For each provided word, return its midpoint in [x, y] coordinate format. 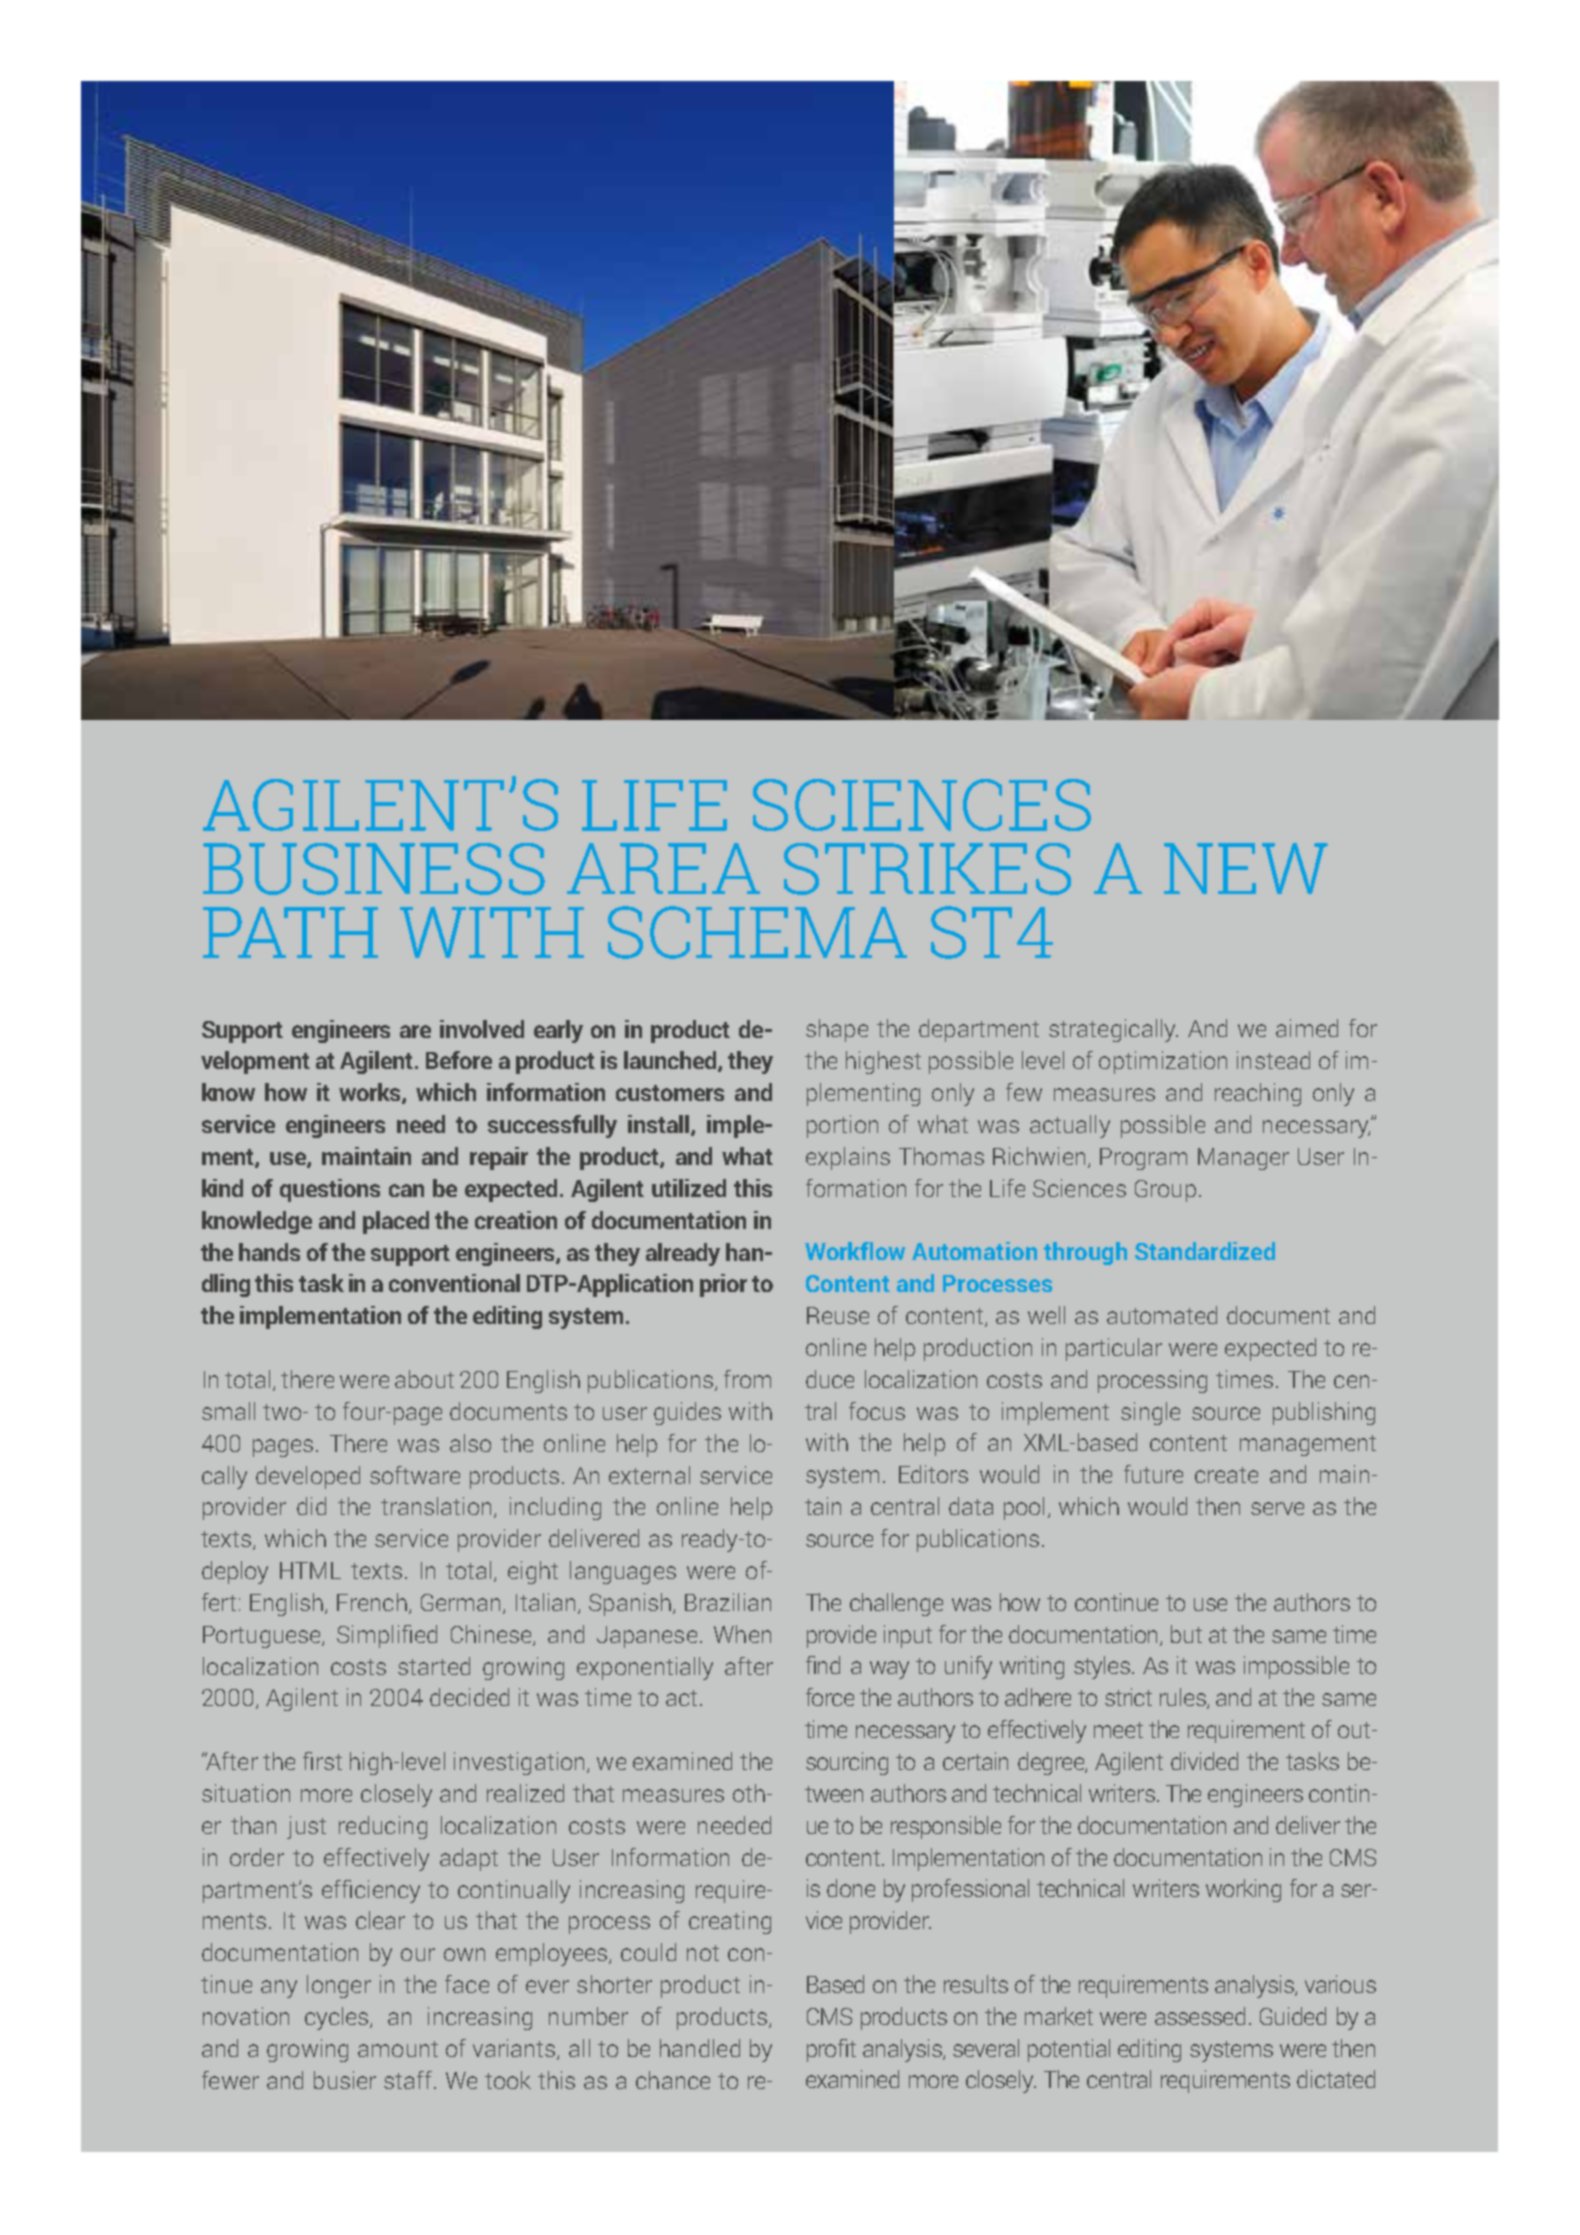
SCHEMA [757, 932]
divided [1204, 1761]
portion [842, 1126]
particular [1114, 1349]
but [1186, 1634]
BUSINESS [374, 869]
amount [398, 2049]
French [372, 1602]
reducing [383, 1827]
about [424, 1379]
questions [330, 1190]
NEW [1246, 868]
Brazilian [728, 1602]
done [851, 1888]
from [747, 1379]
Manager [1243, 1159]
